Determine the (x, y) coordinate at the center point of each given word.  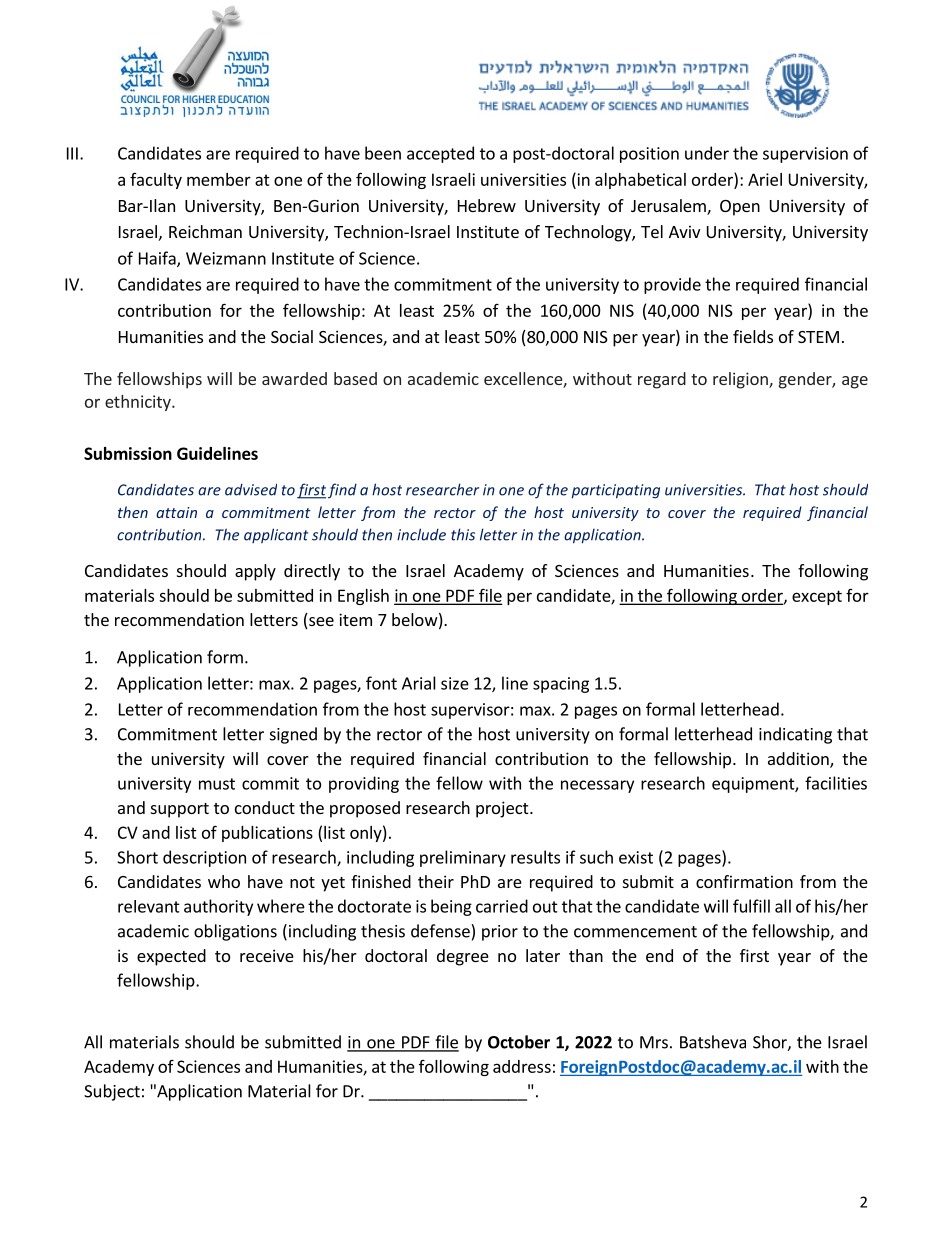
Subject (112, 1092)
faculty (156, 181)
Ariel (765, 179)
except (817, 597)
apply (255, 572)
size (455, 683)
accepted (440, 154)
